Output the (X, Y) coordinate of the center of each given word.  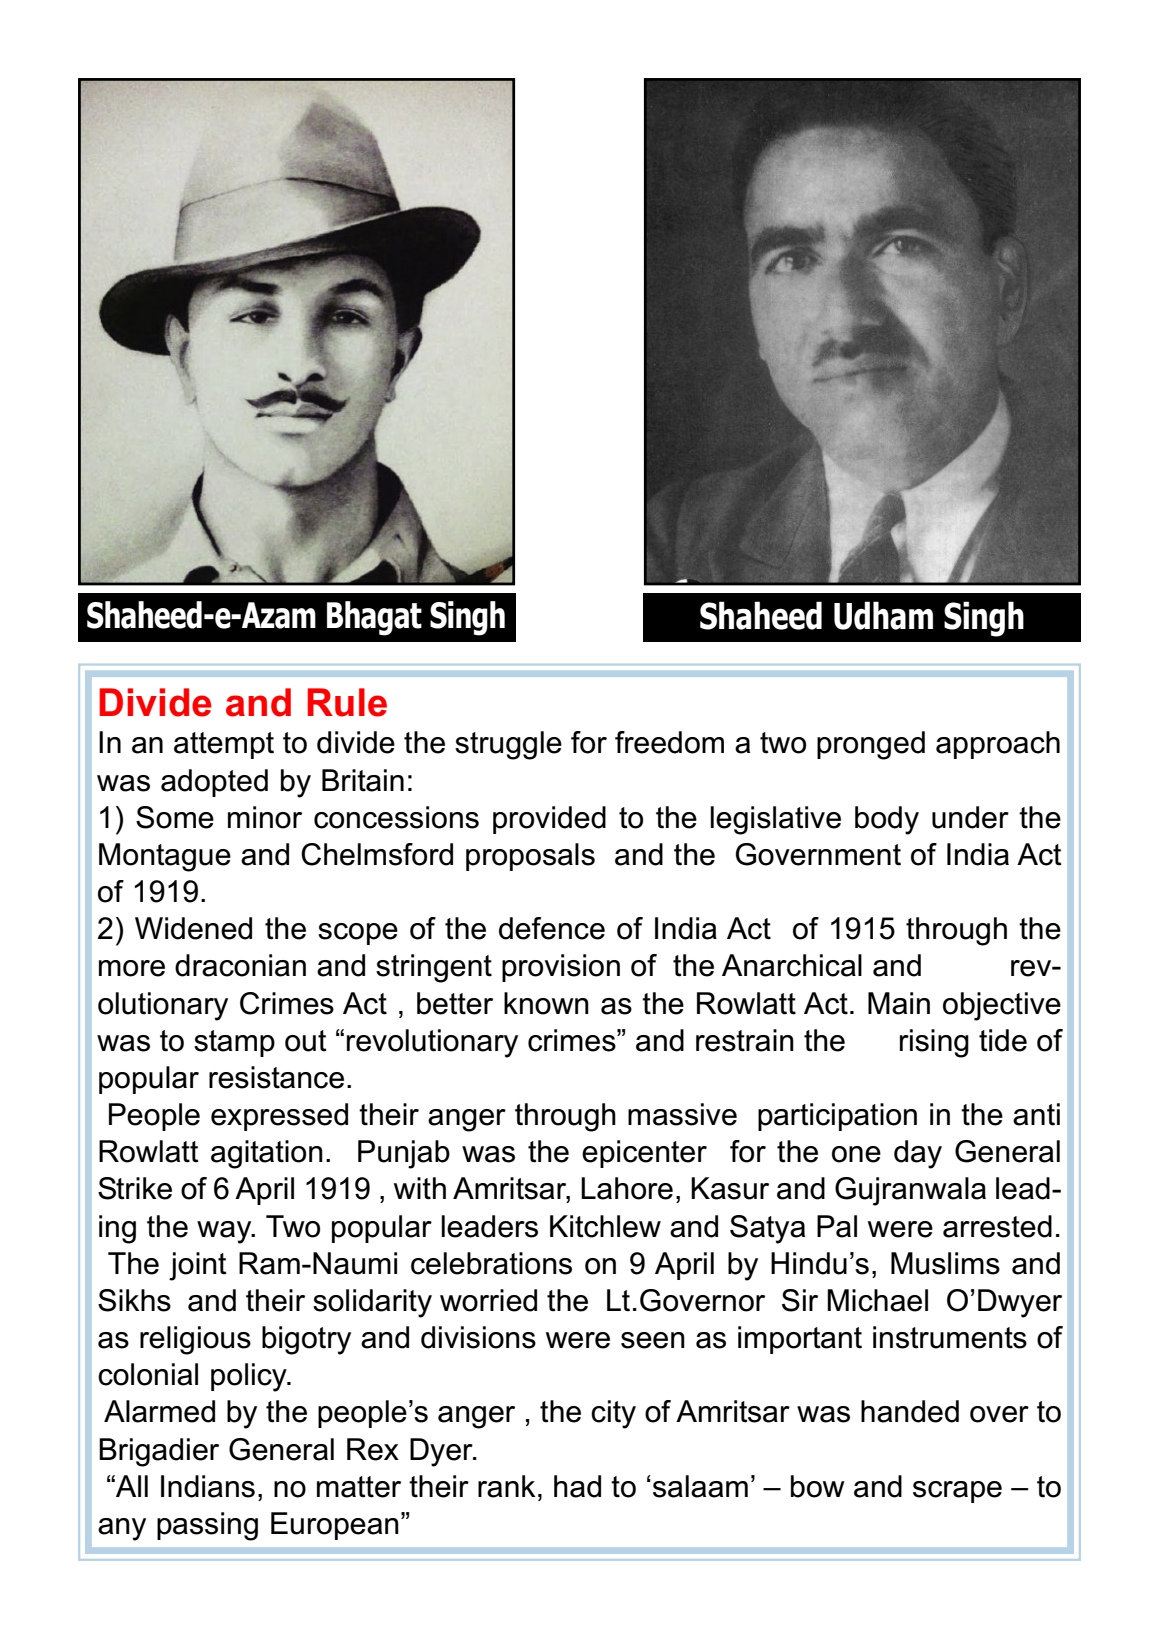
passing (207, 1526)
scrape (957, 1492)
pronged (871, 745)
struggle (508, 745)
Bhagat (374, 618)
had (577, 1486)
